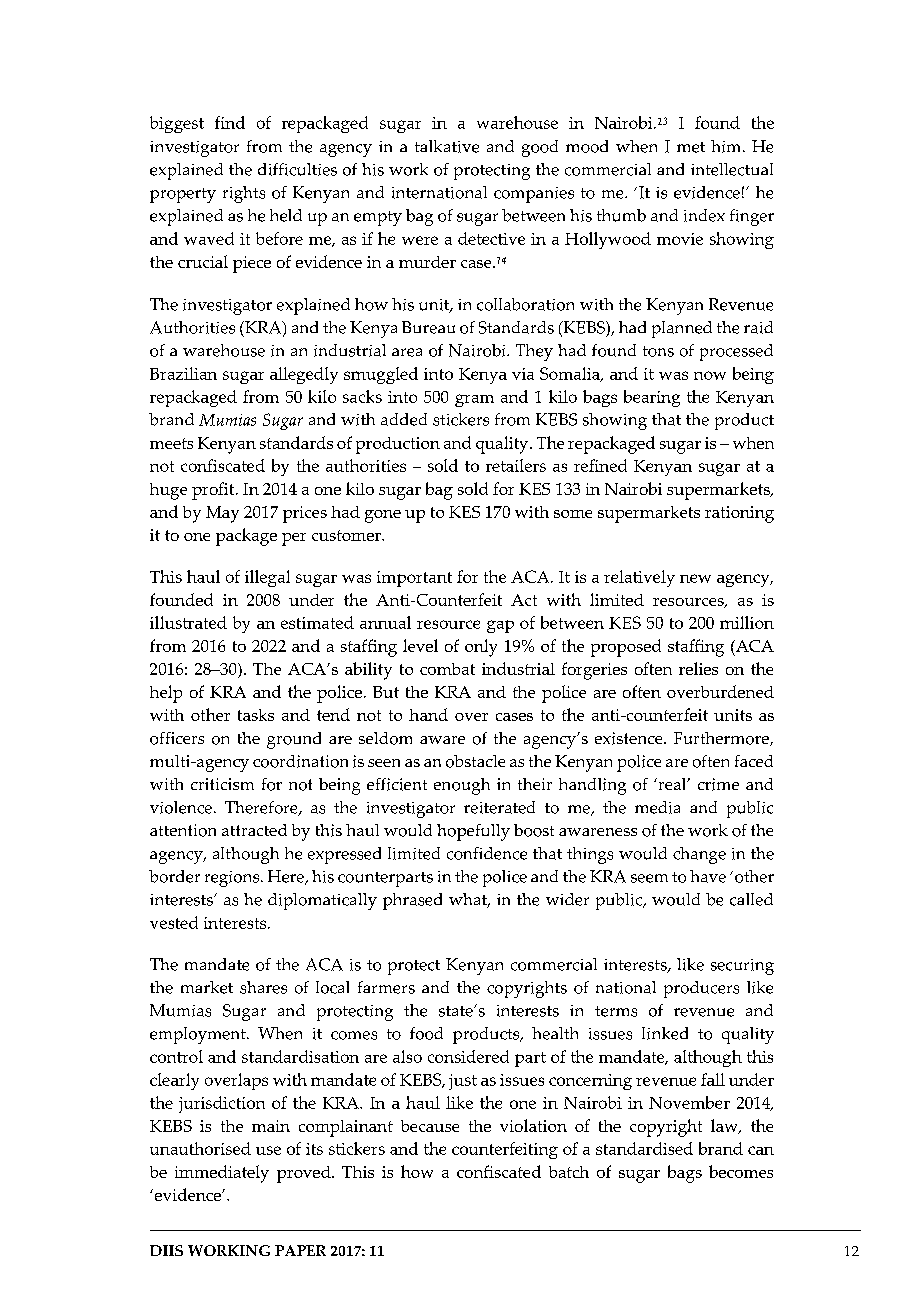  Describe the element at coordinates (426, 1033) in the image. I see `food` at that location.
